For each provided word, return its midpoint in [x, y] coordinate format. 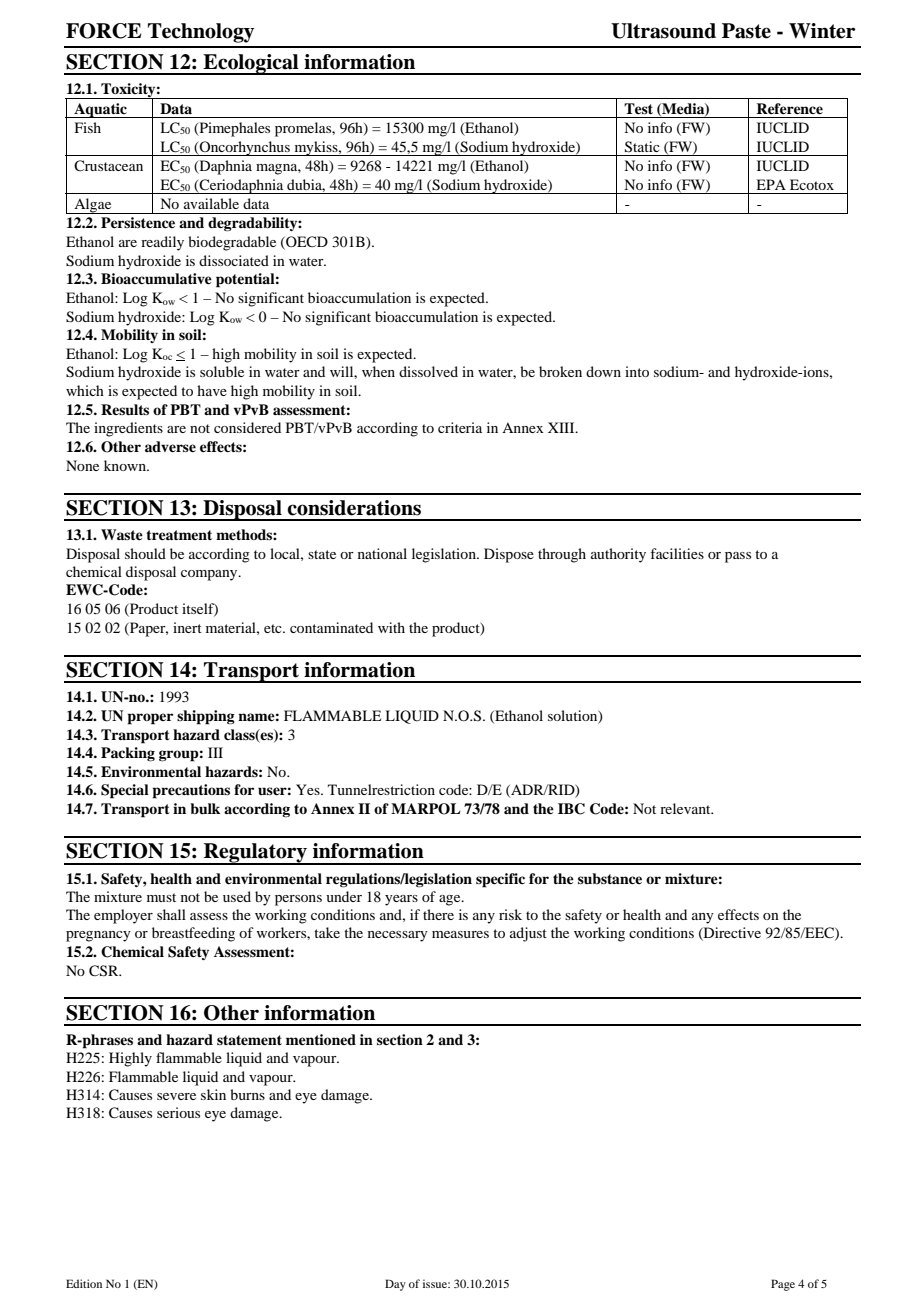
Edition [84, 1283]
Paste [746, 31]
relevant [686, 808]
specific [500, 880]
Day [395, 1285]
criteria [460, 427]
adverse [170, 446]
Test [638, 108]
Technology [201, 33]
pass [738, 557]
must [161, 897]
